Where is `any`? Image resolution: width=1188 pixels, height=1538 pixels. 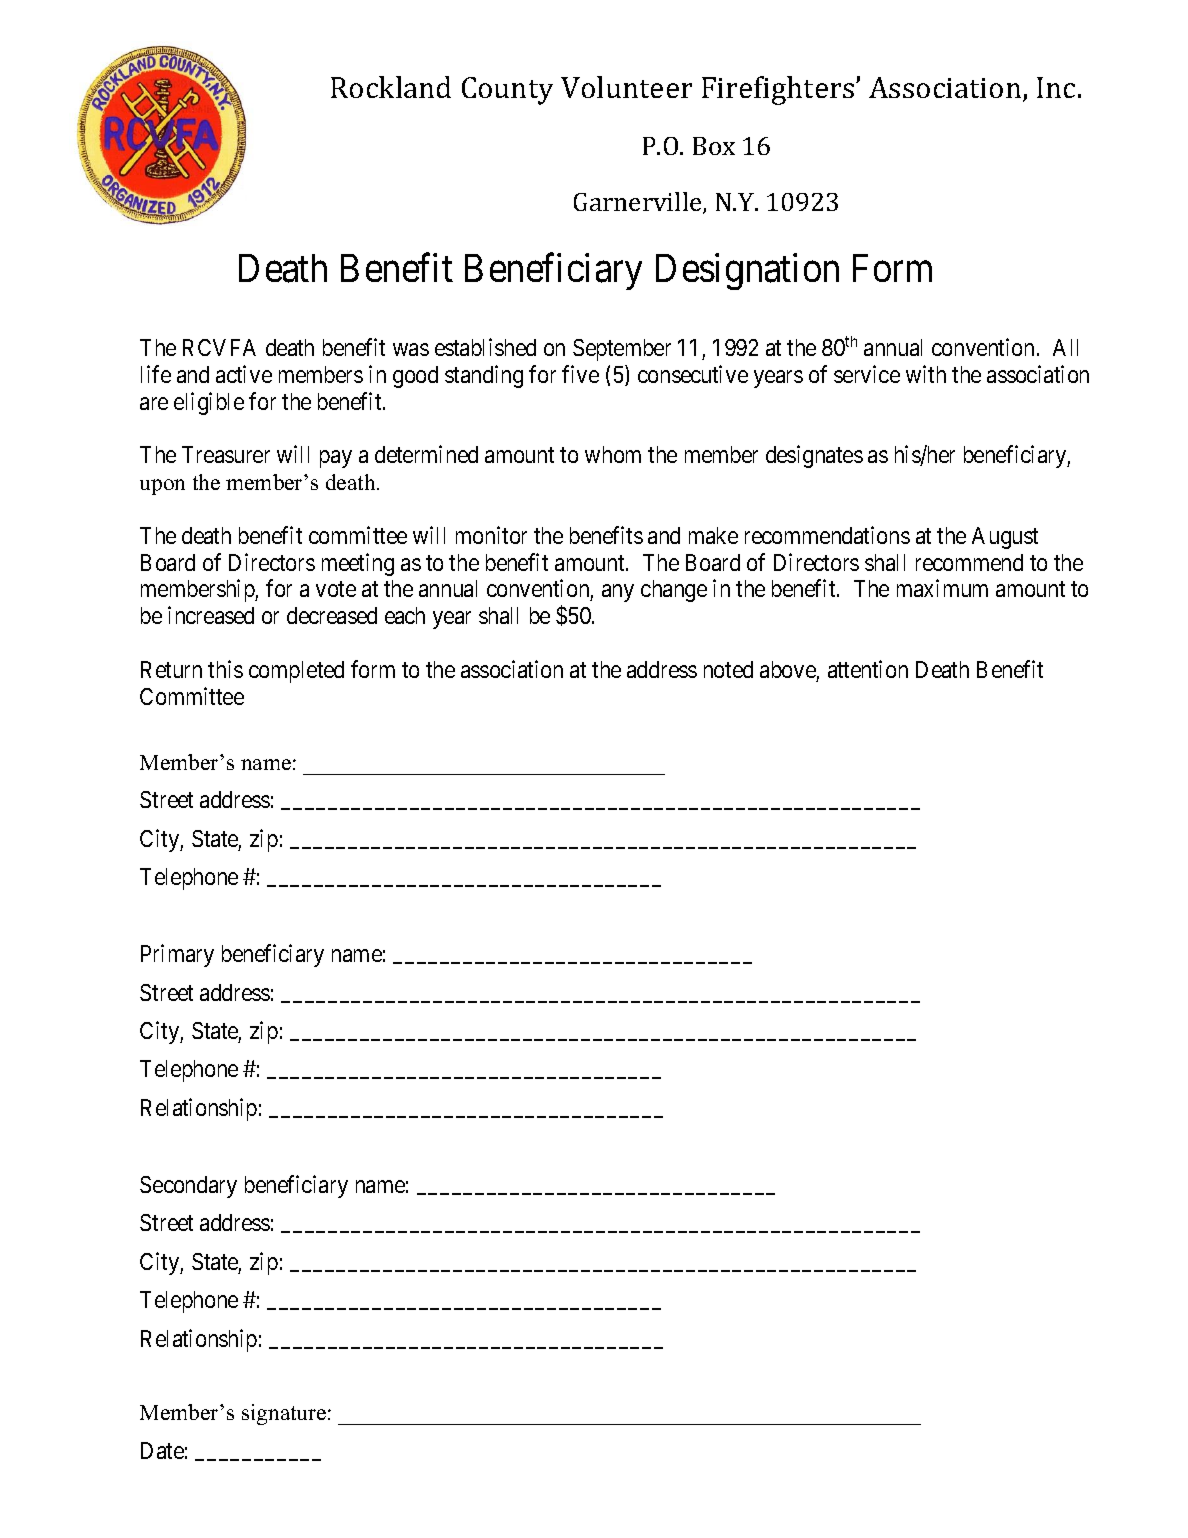
any is located at coordinates (618, 593).
